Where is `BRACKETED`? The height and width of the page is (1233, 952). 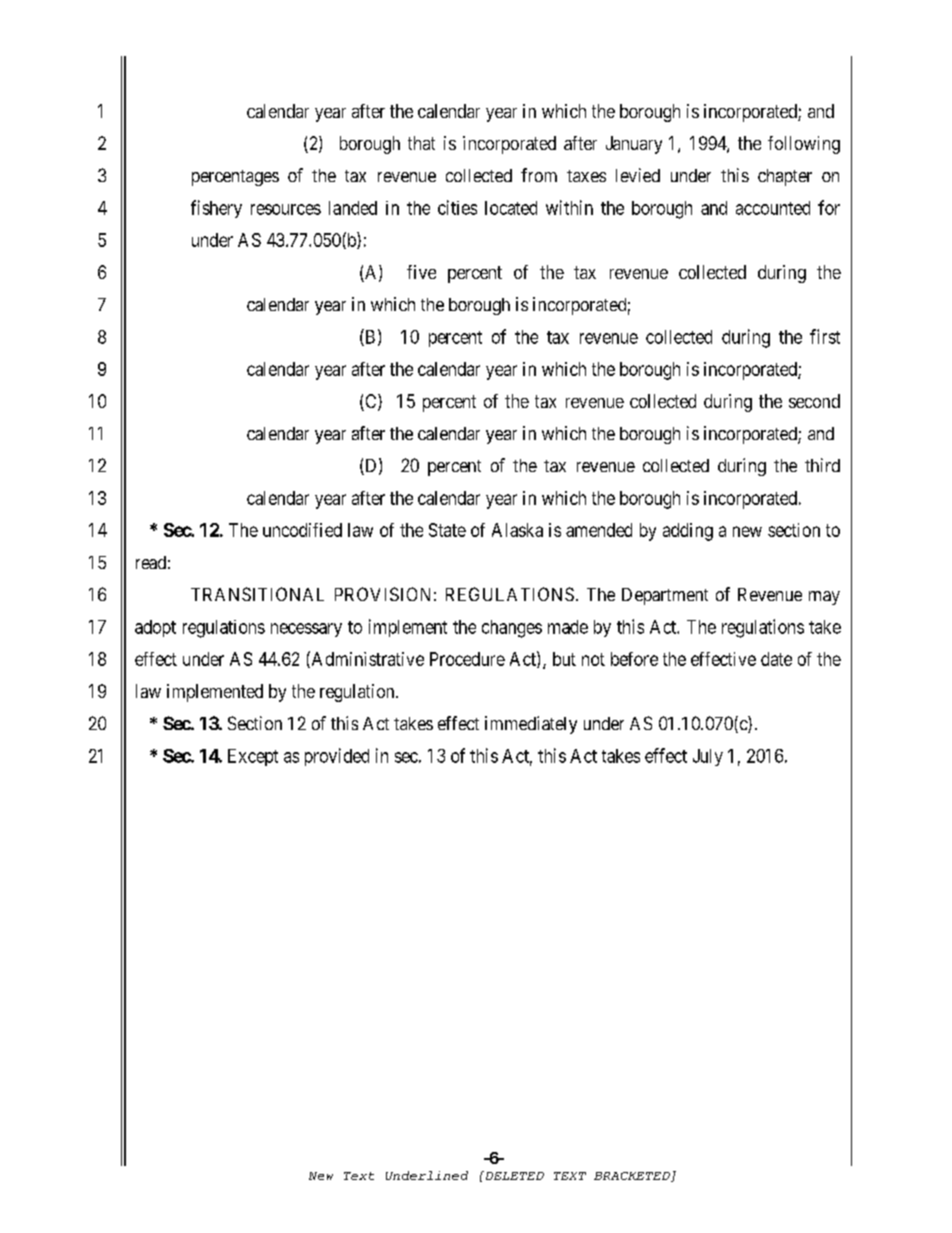 BRACKETED is located at coordinates (633, 1177).
